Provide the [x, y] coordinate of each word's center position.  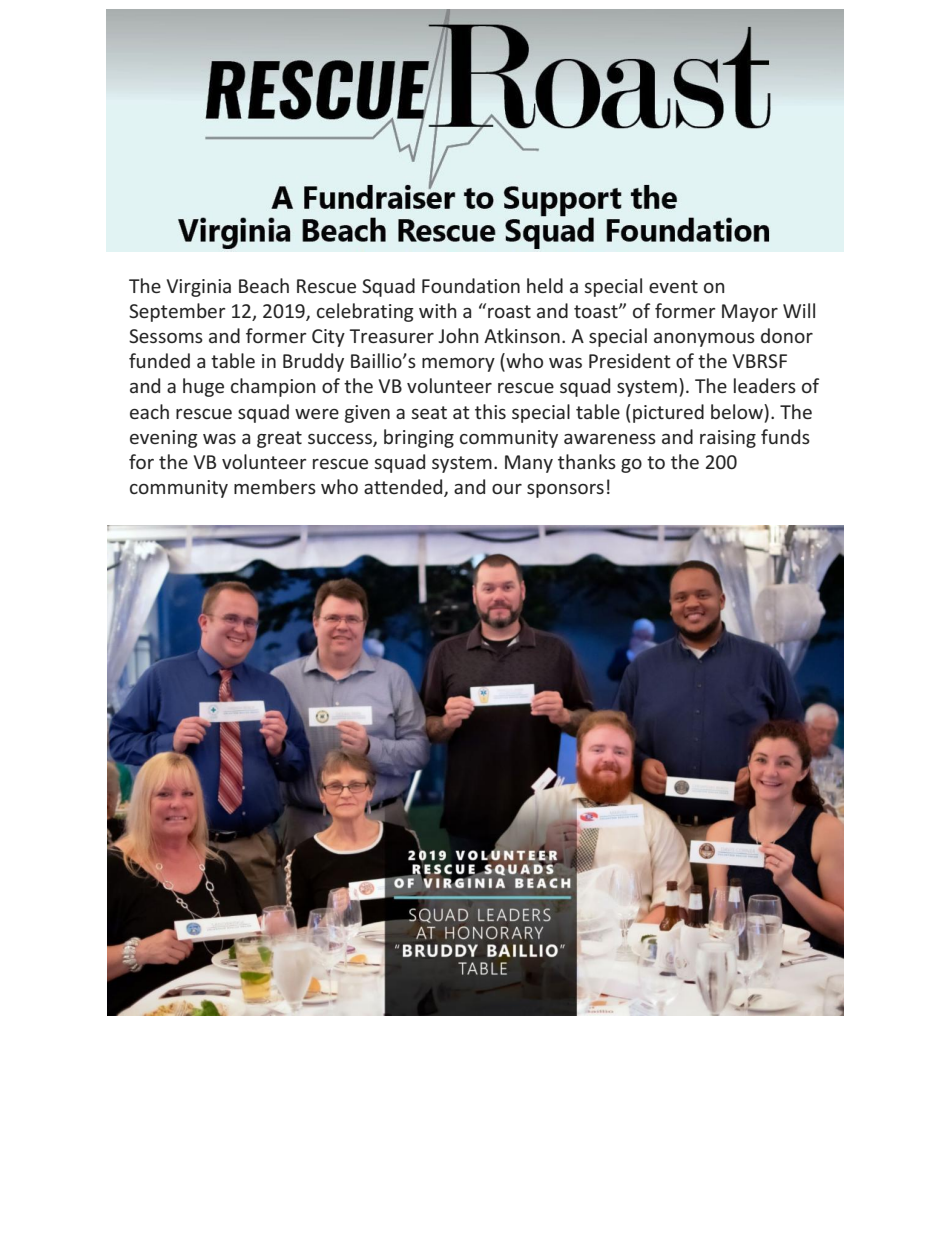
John [458, 335]
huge [203, 387]
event [673, 286]
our [507, 489]
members [275, 486]
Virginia [199, 288]
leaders [765, 385]
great [279, 439]
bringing [419, 438]
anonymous [704, 340]
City [328, 338]
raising [728, 439]
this [490, 411]
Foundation [471, 285]
